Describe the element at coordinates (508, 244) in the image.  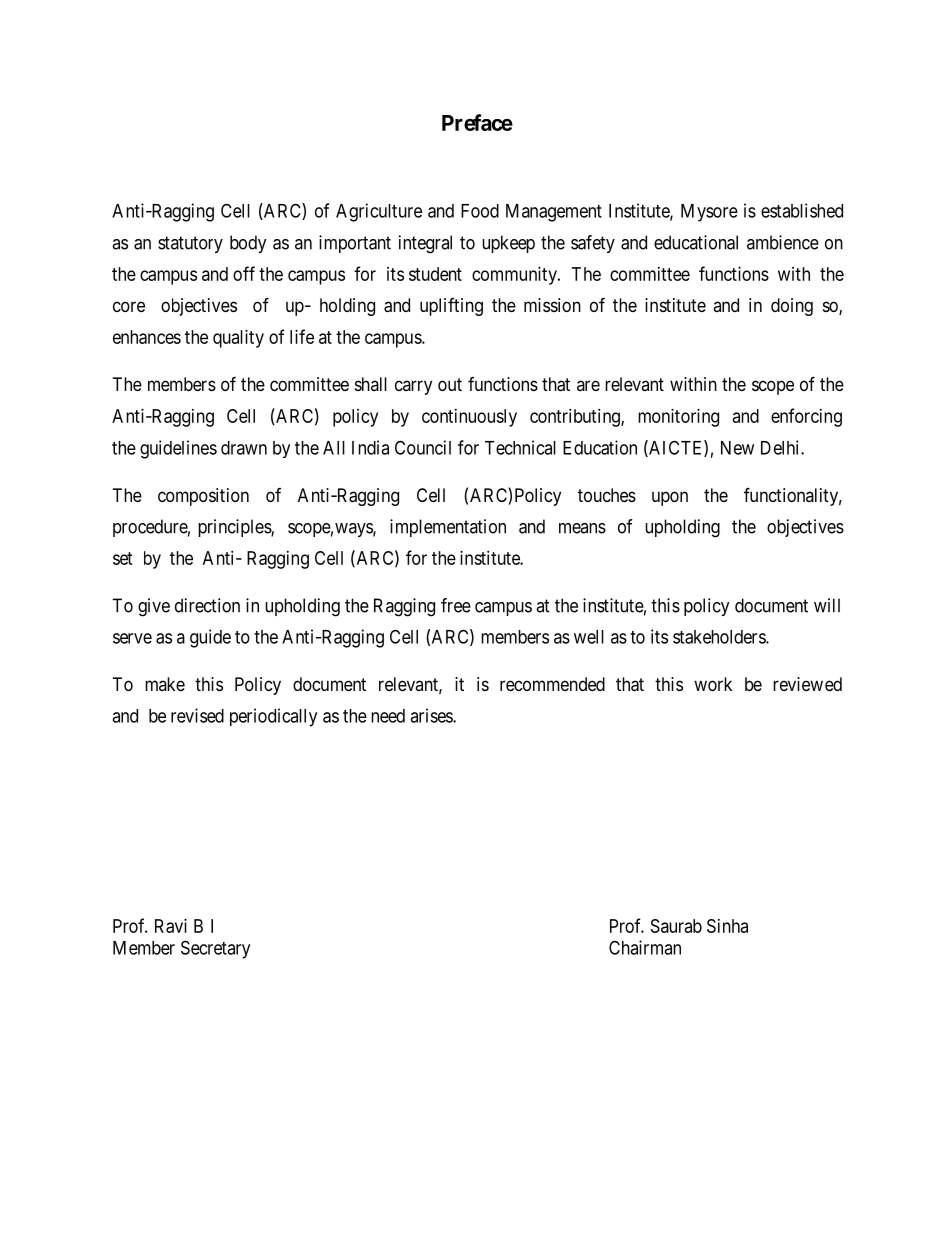
I see `upkeep` at that location.
